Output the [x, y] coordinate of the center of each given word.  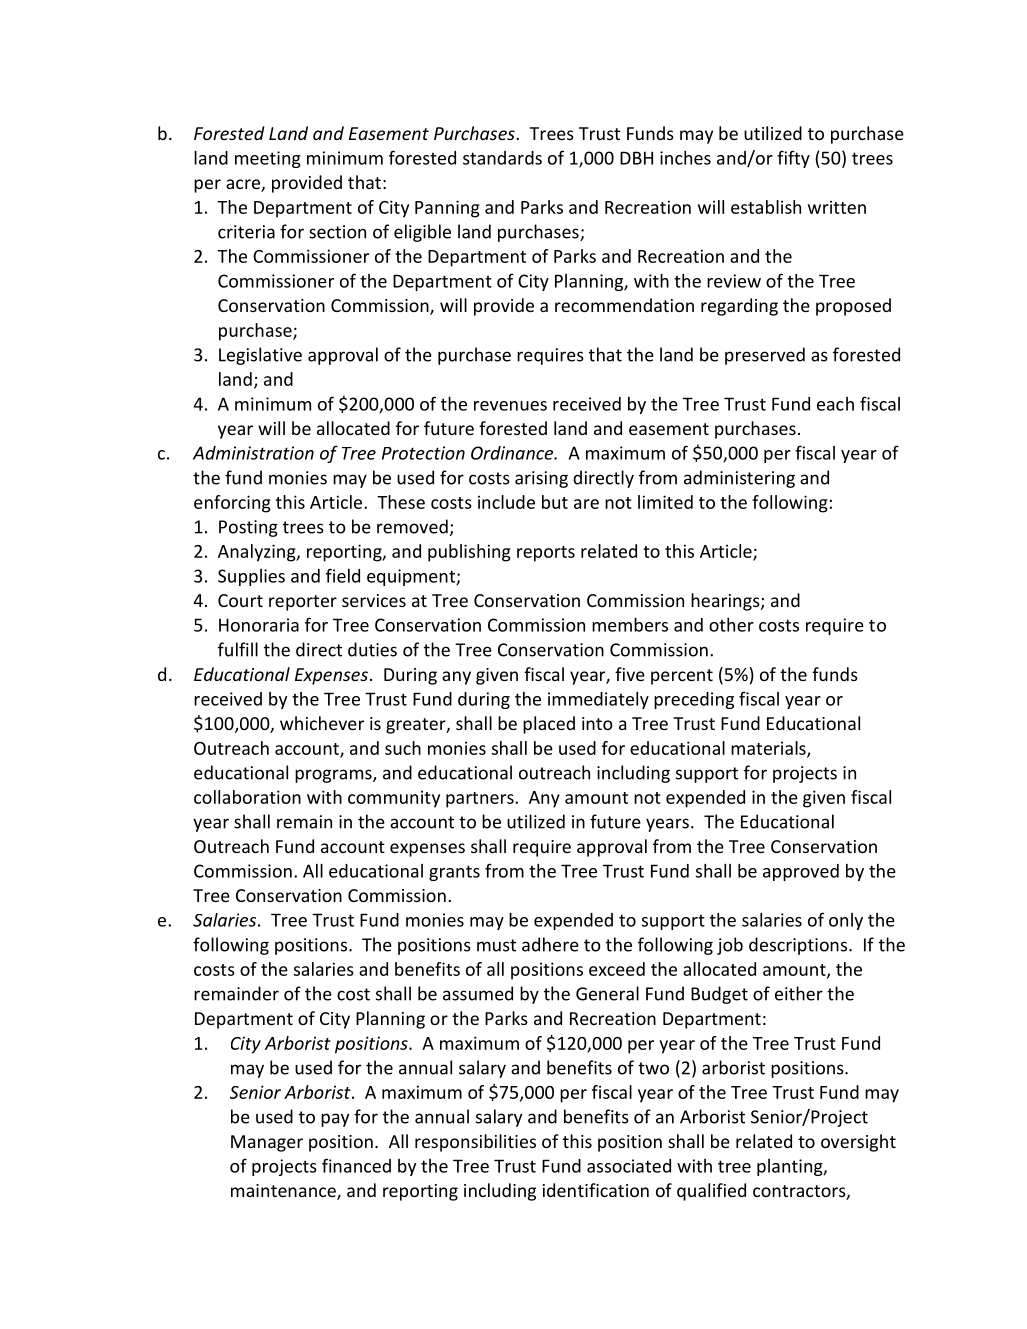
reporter [303, 603]
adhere [550, 944]
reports [546, 554]
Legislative [260, 356]
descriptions [799, 946]
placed [549, 725]
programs [334, 776]
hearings [726, 602]
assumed [478, 993]
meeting [268, 159]
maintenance [284, 1192]
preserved [765, 356]
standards [502, 158]
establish [766, 207]
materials [769, 749]
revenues [510, 406]
